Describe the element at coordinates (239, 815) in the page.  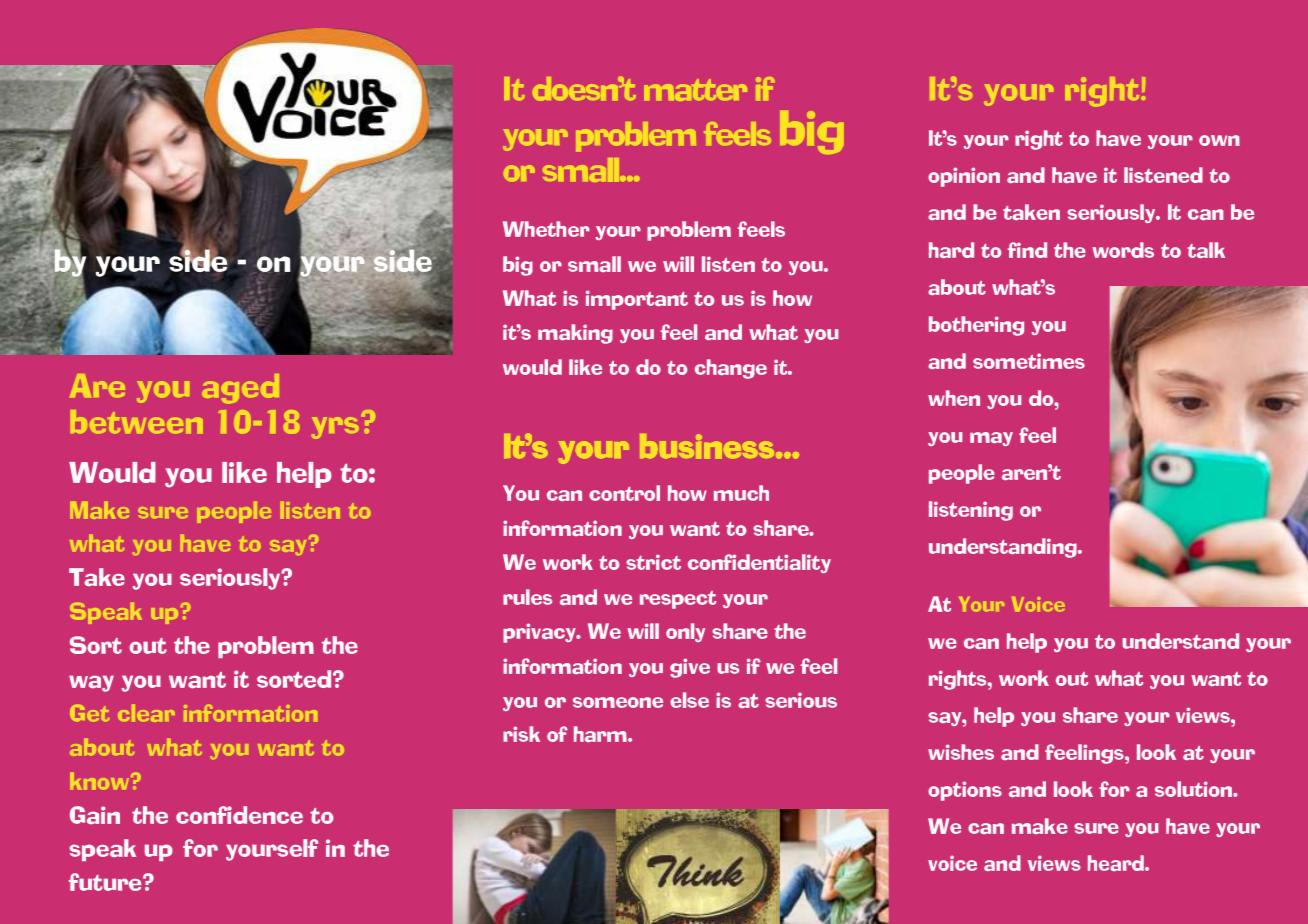
I see `confidence` at that location.
